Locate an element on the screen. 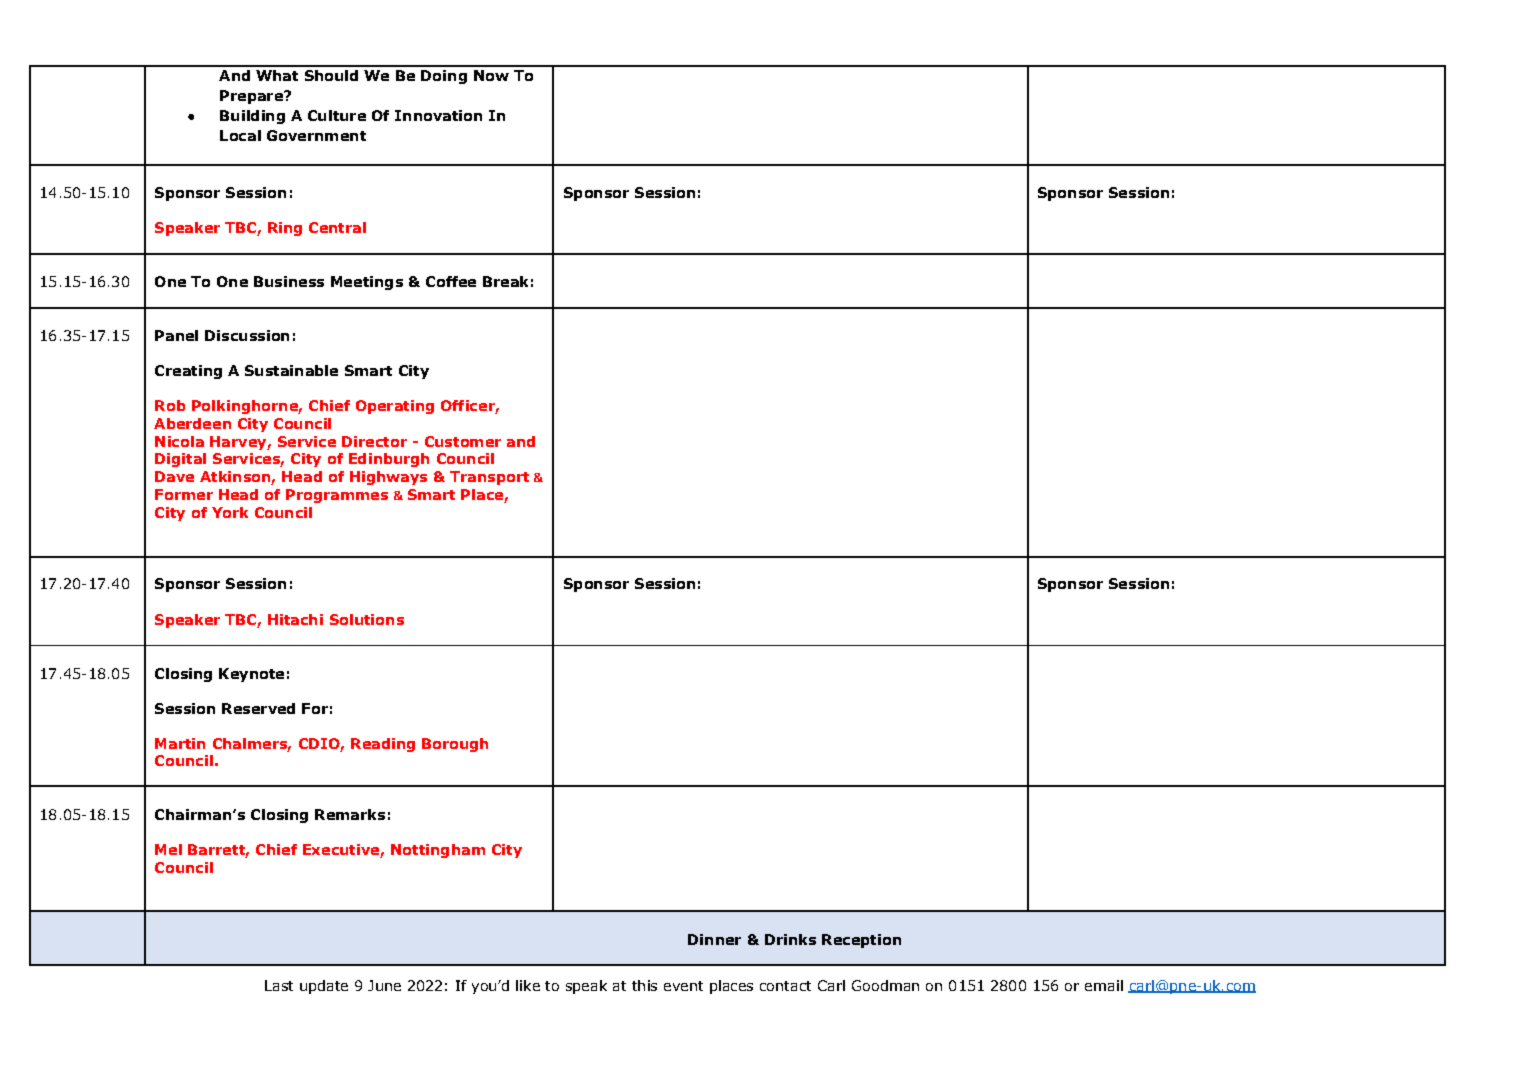  Innovation is located at coordinates (438, 115).
